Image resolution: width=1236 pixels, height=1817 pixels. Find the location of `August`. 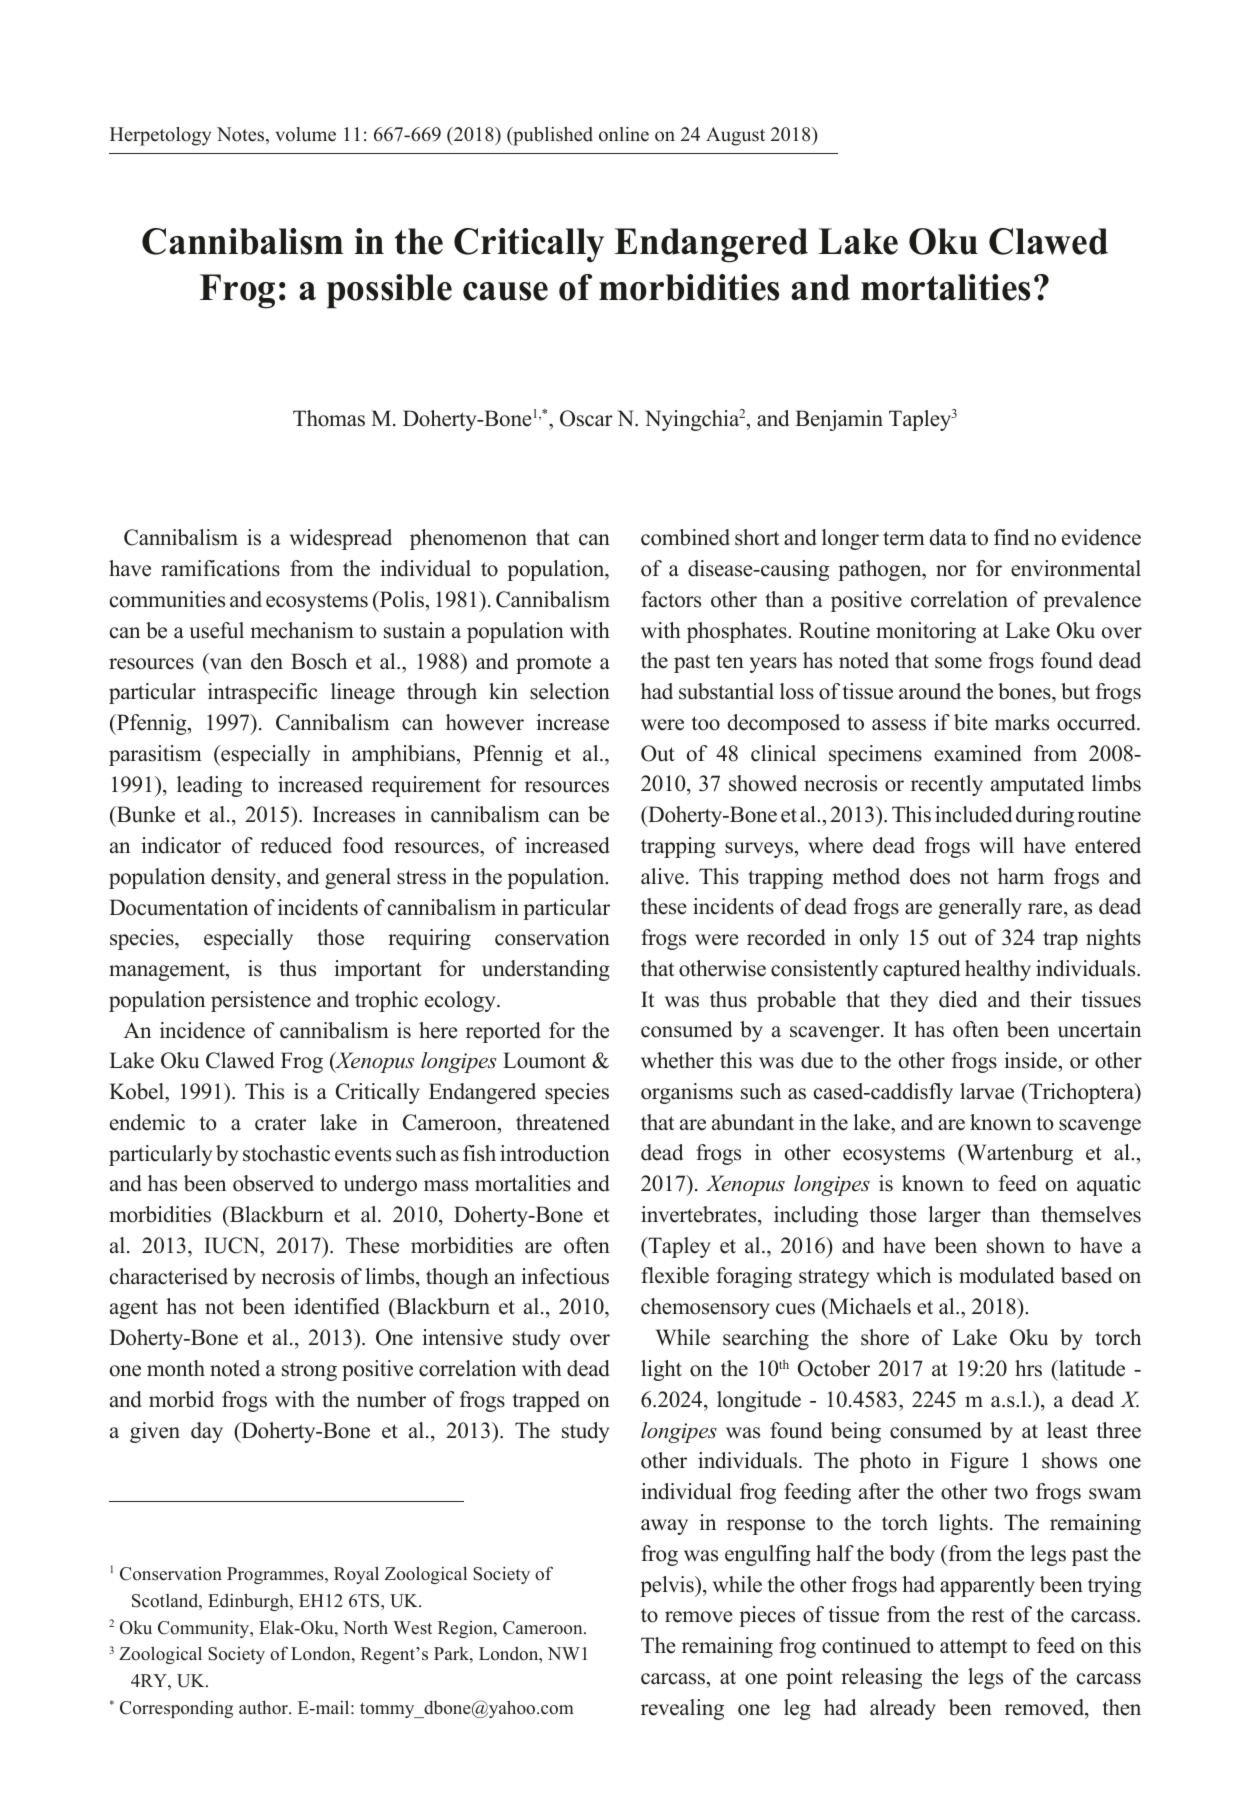

August is located at coordinates (735, 136).
